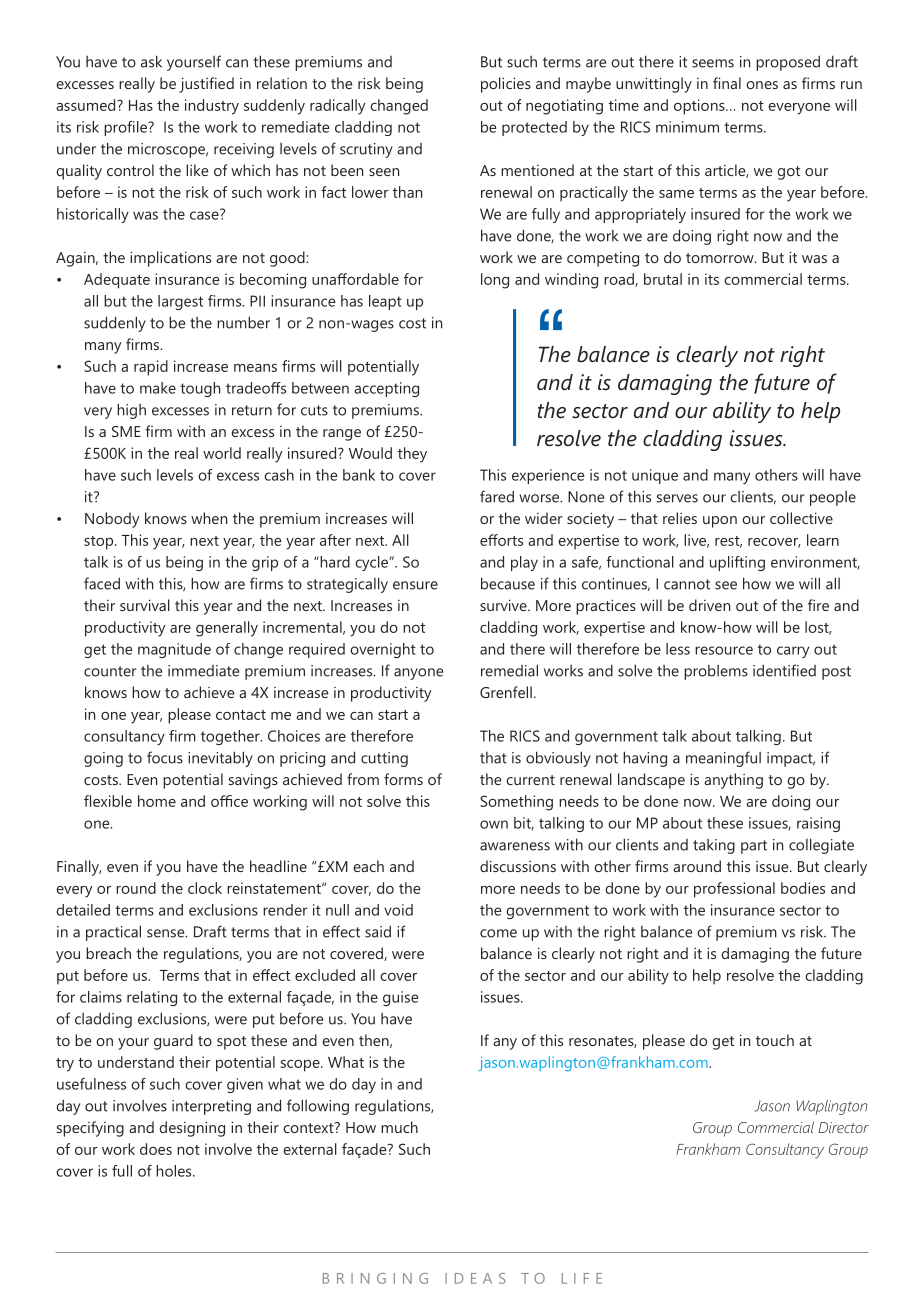 This screenshot has height=1308, width=924. What do you see at coordinates (754, 847) in the screenshot?
I see `part` at bounding box center [754, 847].
